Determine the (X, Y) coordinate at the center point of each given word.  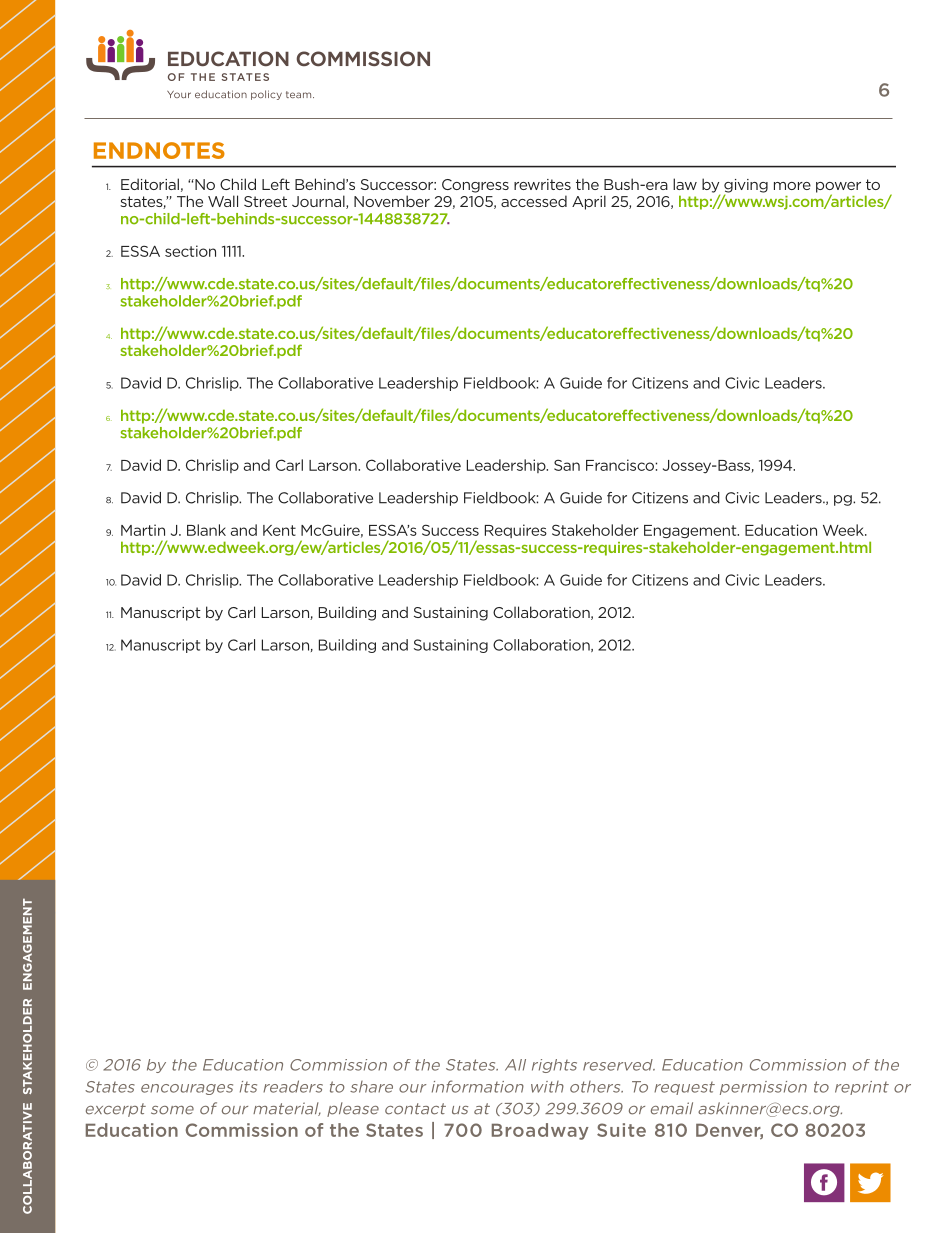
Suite (621, 1130)
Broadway (540, 1131)
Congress (475, 186)
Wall (223, 201)
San (567, 465)
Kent (279, 530)
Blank (206, 530)
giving (746, 187)
